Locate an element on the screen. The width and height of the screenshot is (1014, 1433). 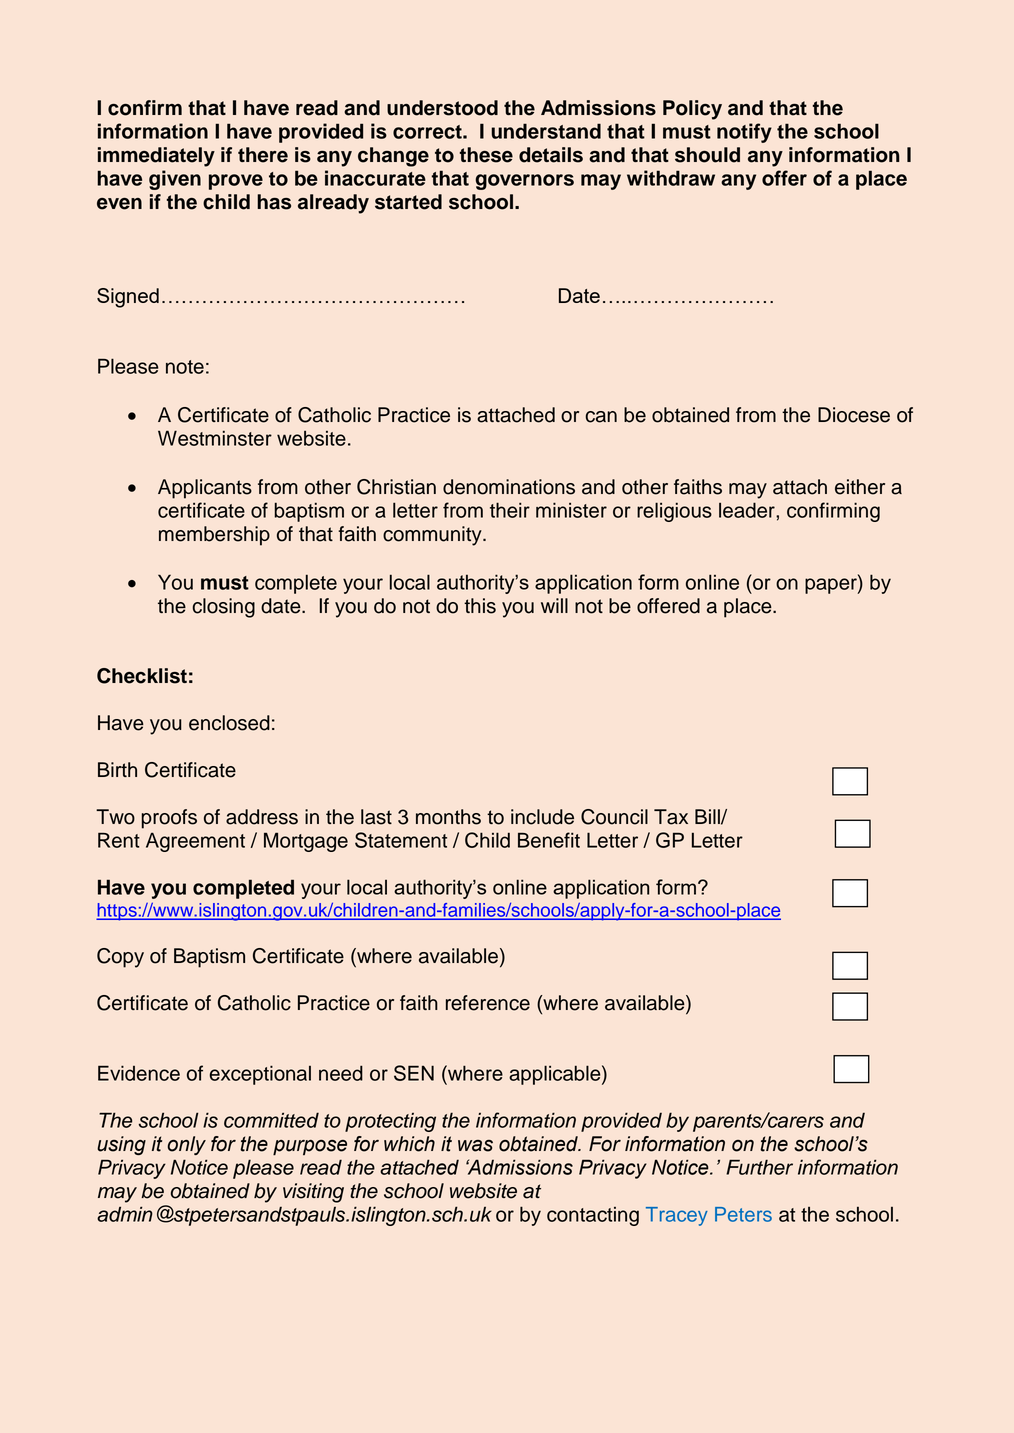
only is located at coordinates (187, 1145).
